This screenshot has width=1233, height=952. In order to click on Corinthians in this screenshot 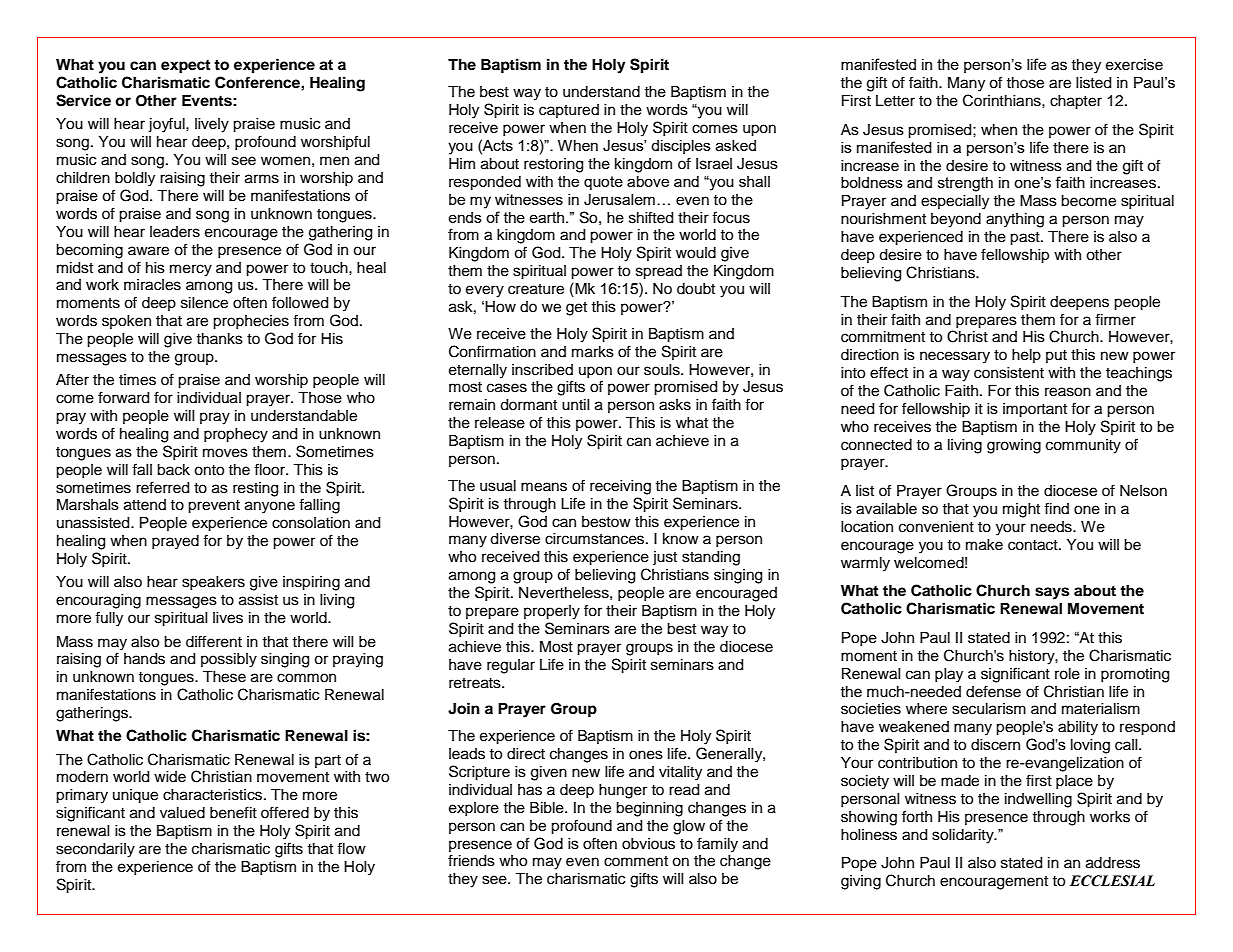, I will do `click(1003, 100)`.
